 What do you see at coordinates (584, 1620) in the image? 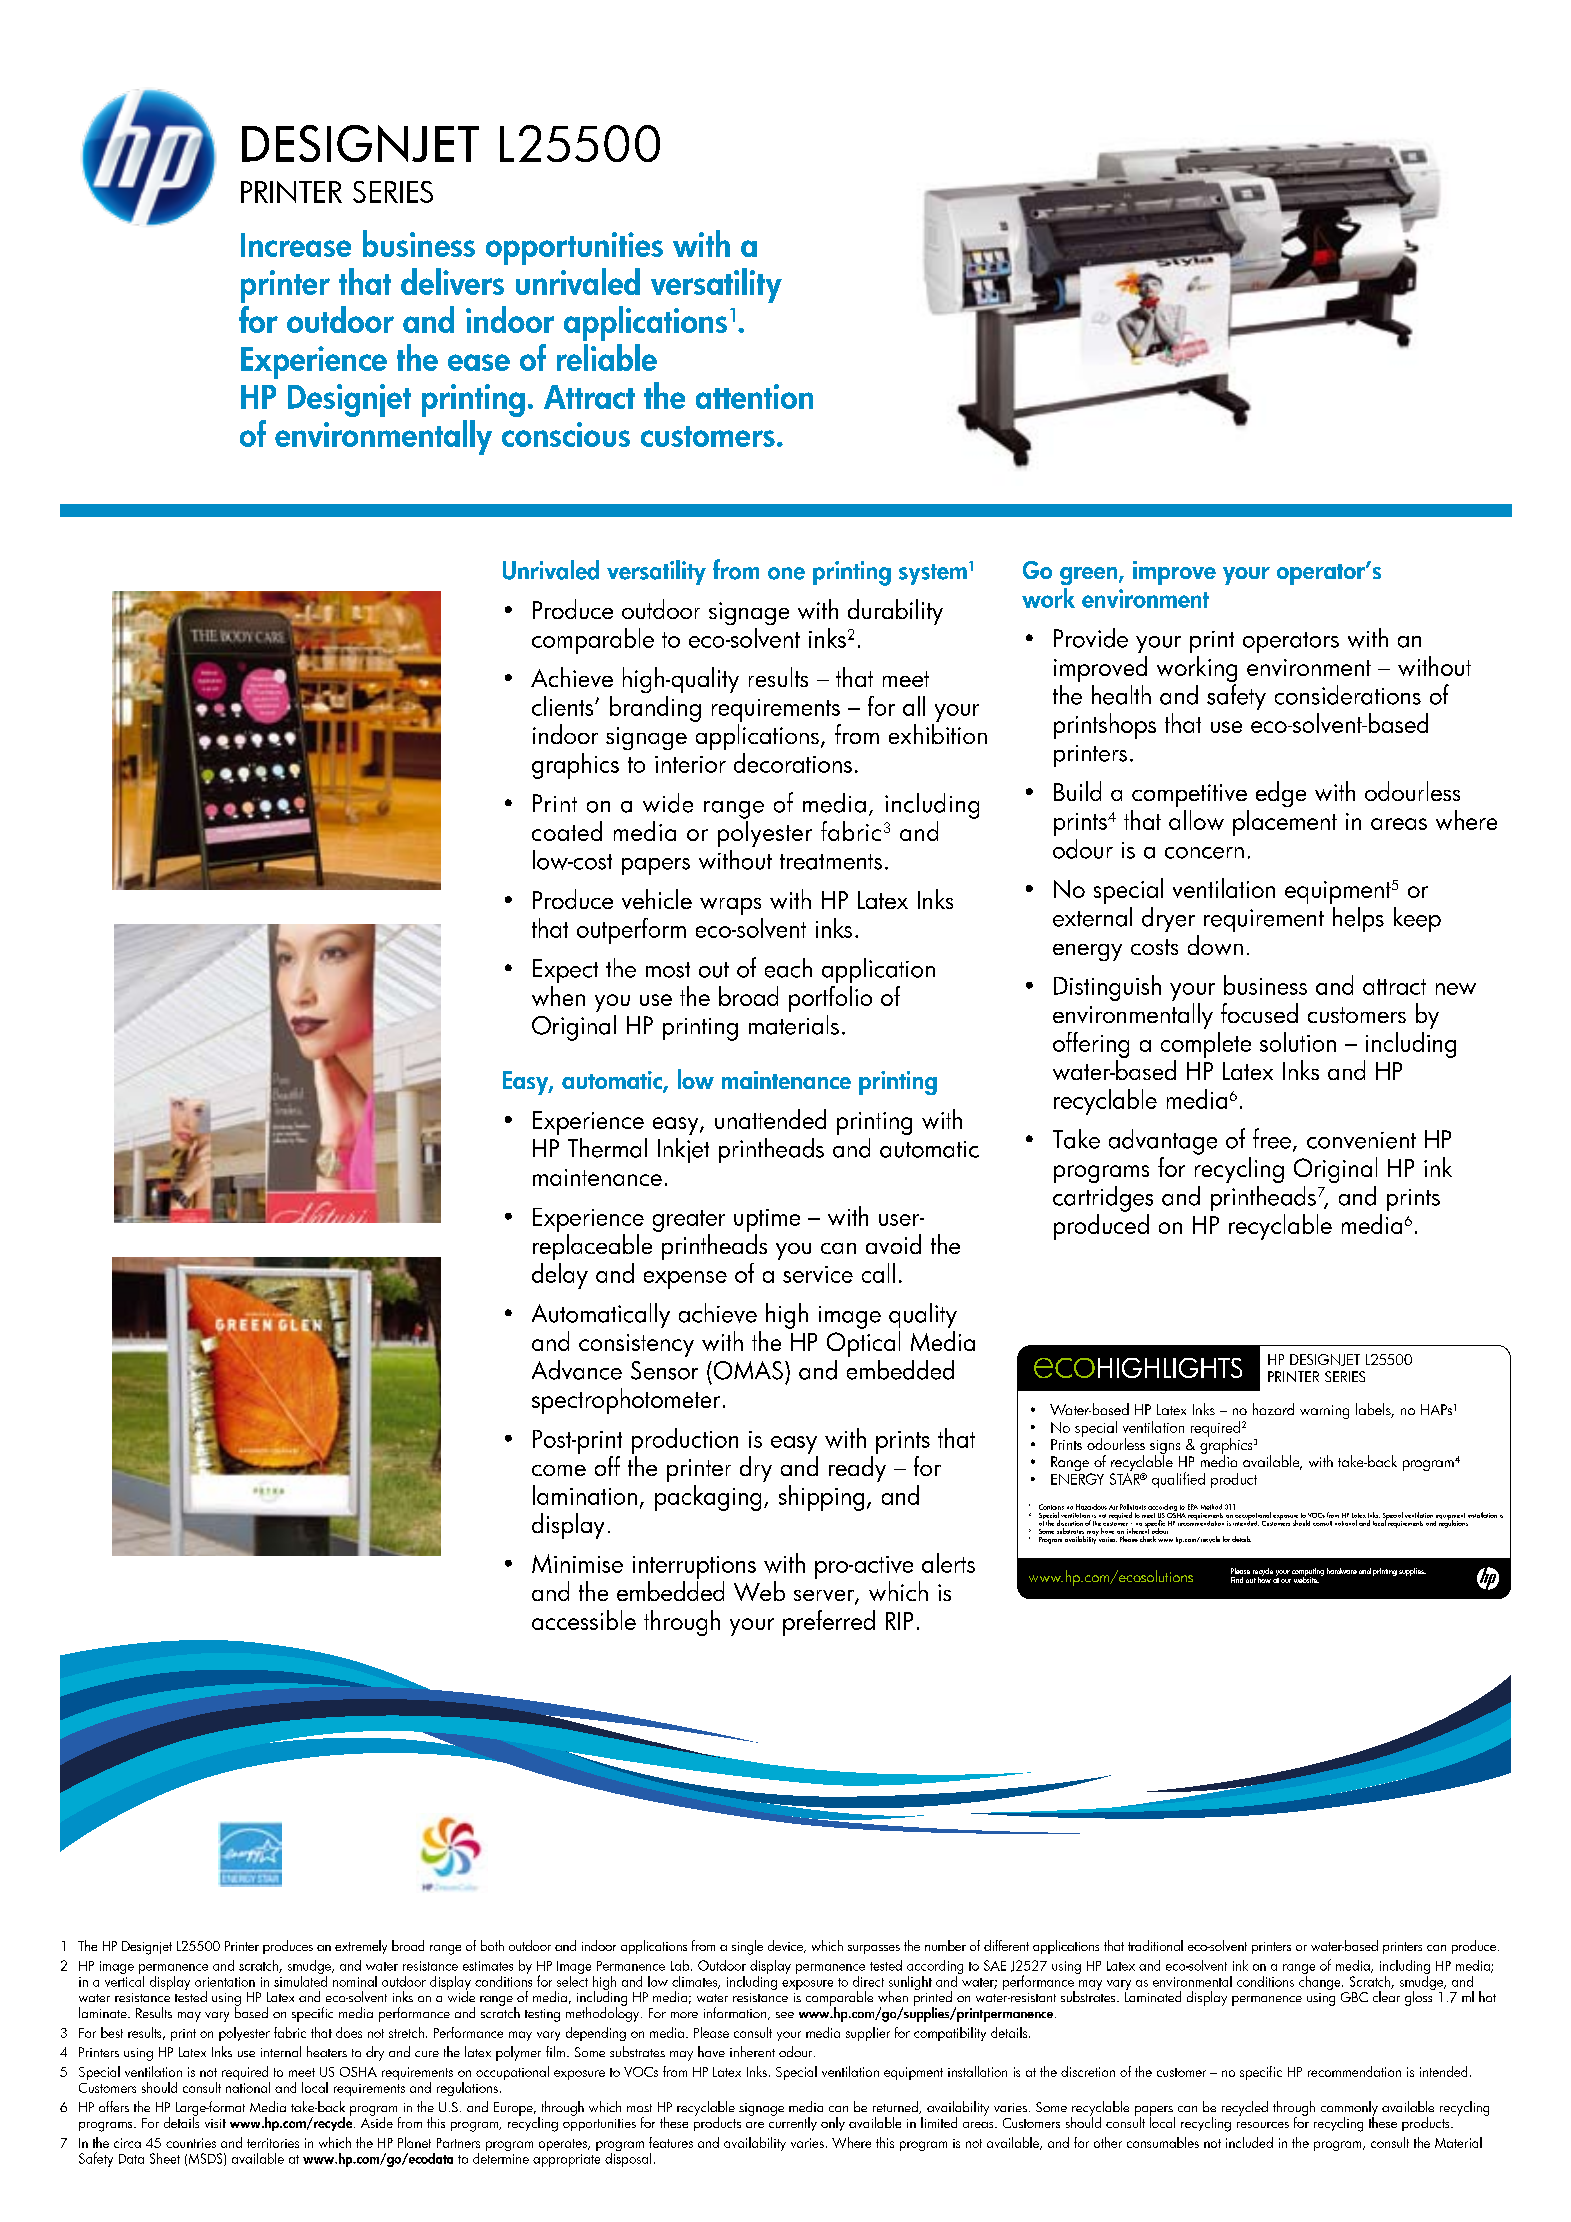
I see `accessible` at bounding box center [584, 1620].
